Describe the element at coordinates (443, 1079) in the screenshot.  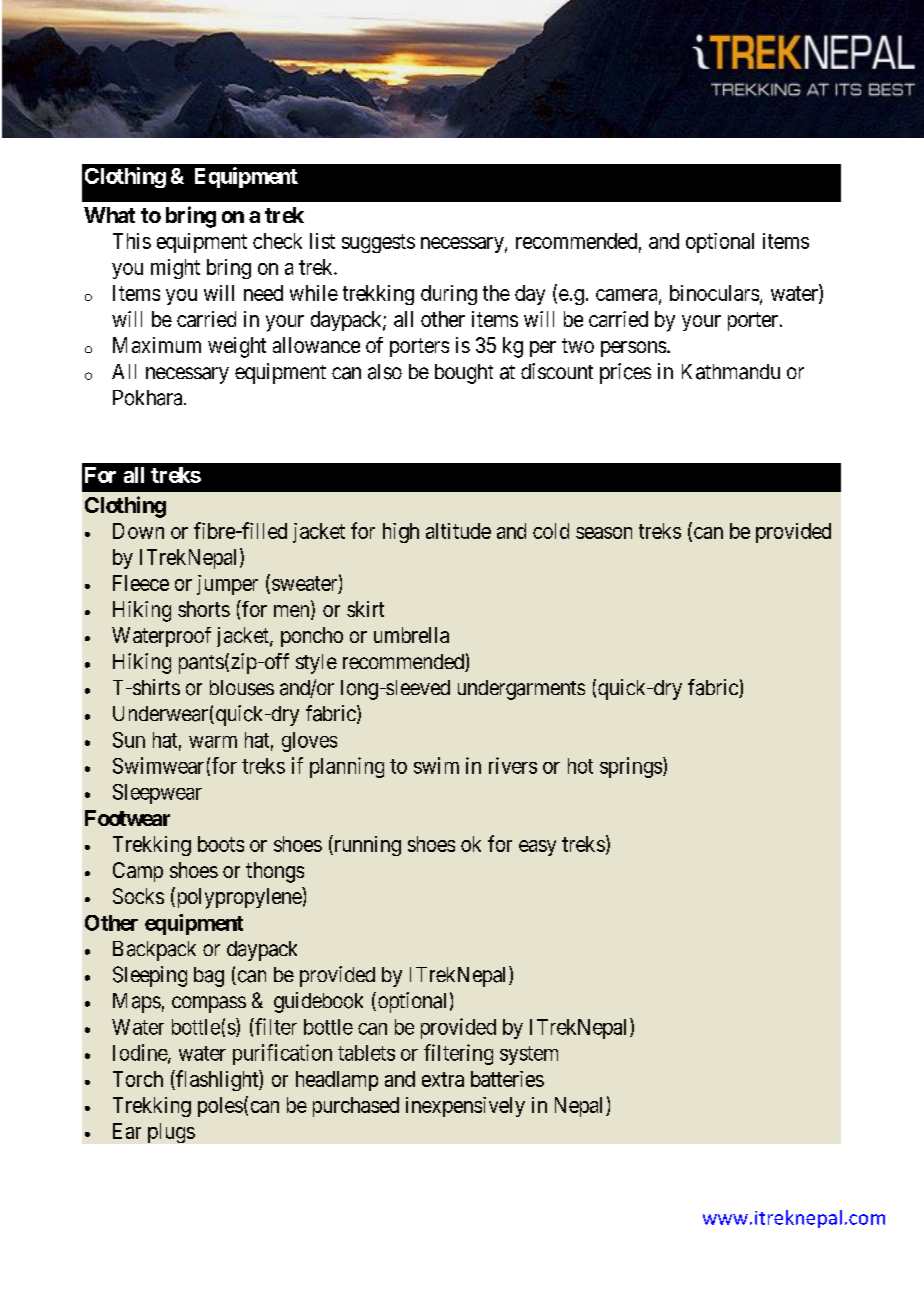
I see `extra` at that location.
